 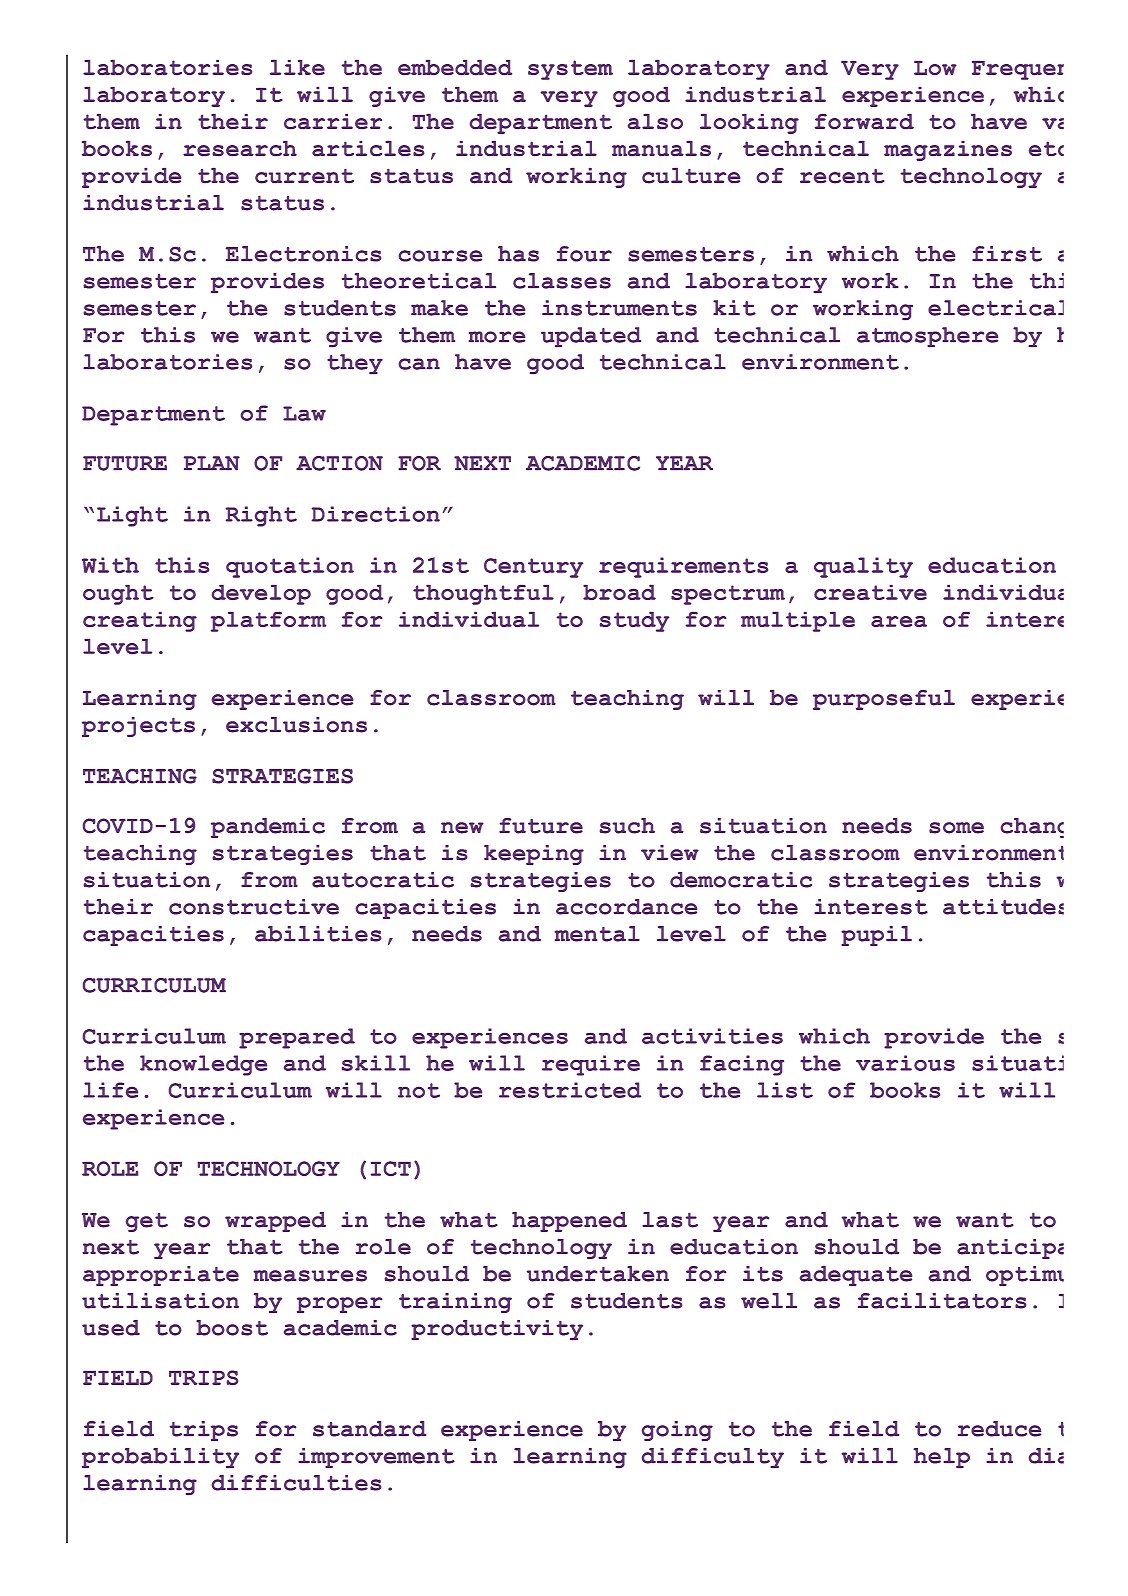 I want to click on various, so click(x=905, y=1063).
